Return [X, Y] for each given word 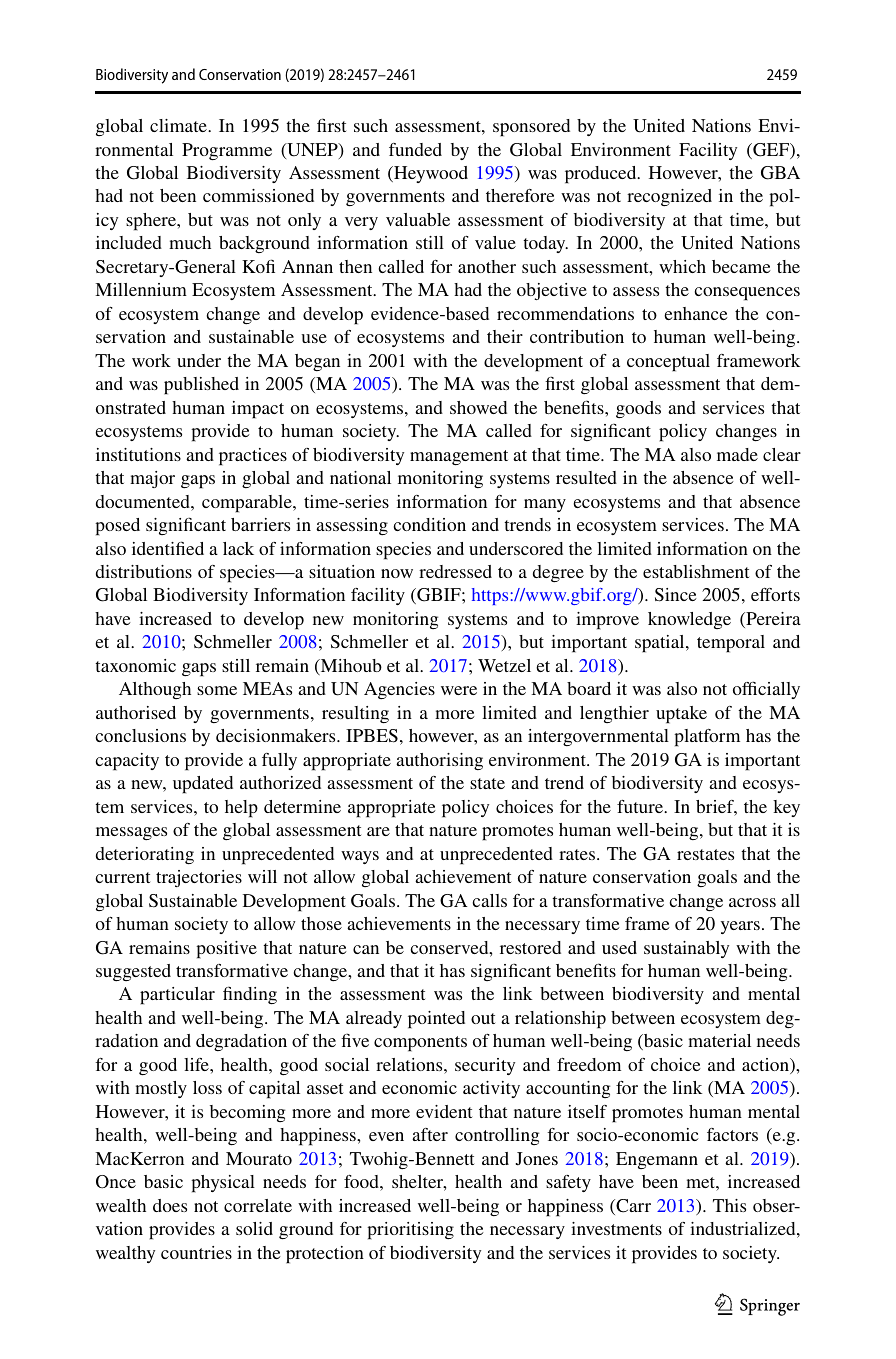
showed [478, 407]
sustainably [686, 949]
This [729, 1205]
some [217, 690]
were [459, 690]
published [201, 386]
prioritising [410, 1231]
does [170, 1205]
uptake [681, 715]
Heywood [430, 174]
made [737, 454]
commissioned [258, 195]
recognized [669, 197]
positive [226, 950]
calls [490, 900]
